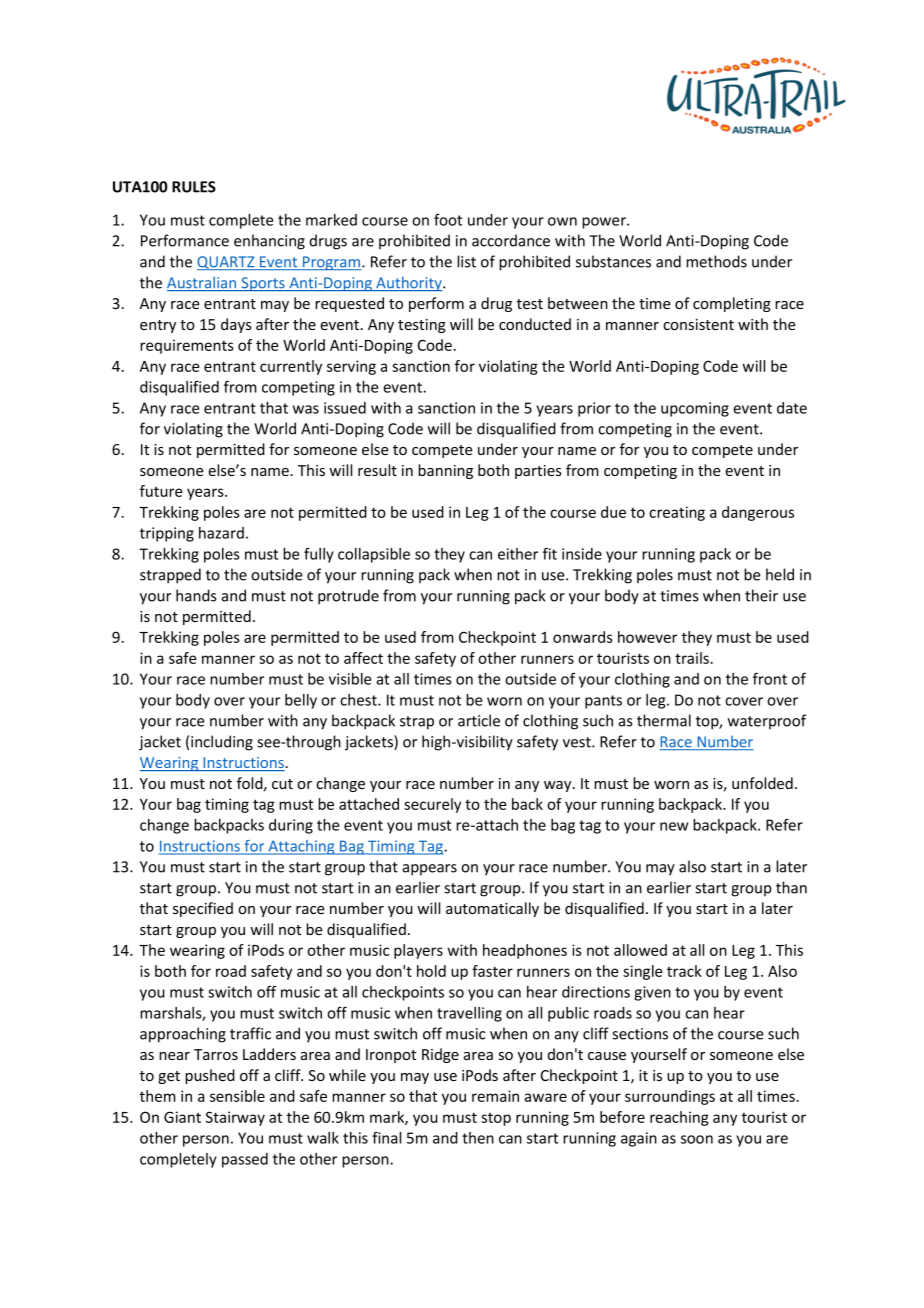  What do you see at coordinates (235, 1118) in the screenshot?
I see `Stairway` at bounding box center [235, 1118].
